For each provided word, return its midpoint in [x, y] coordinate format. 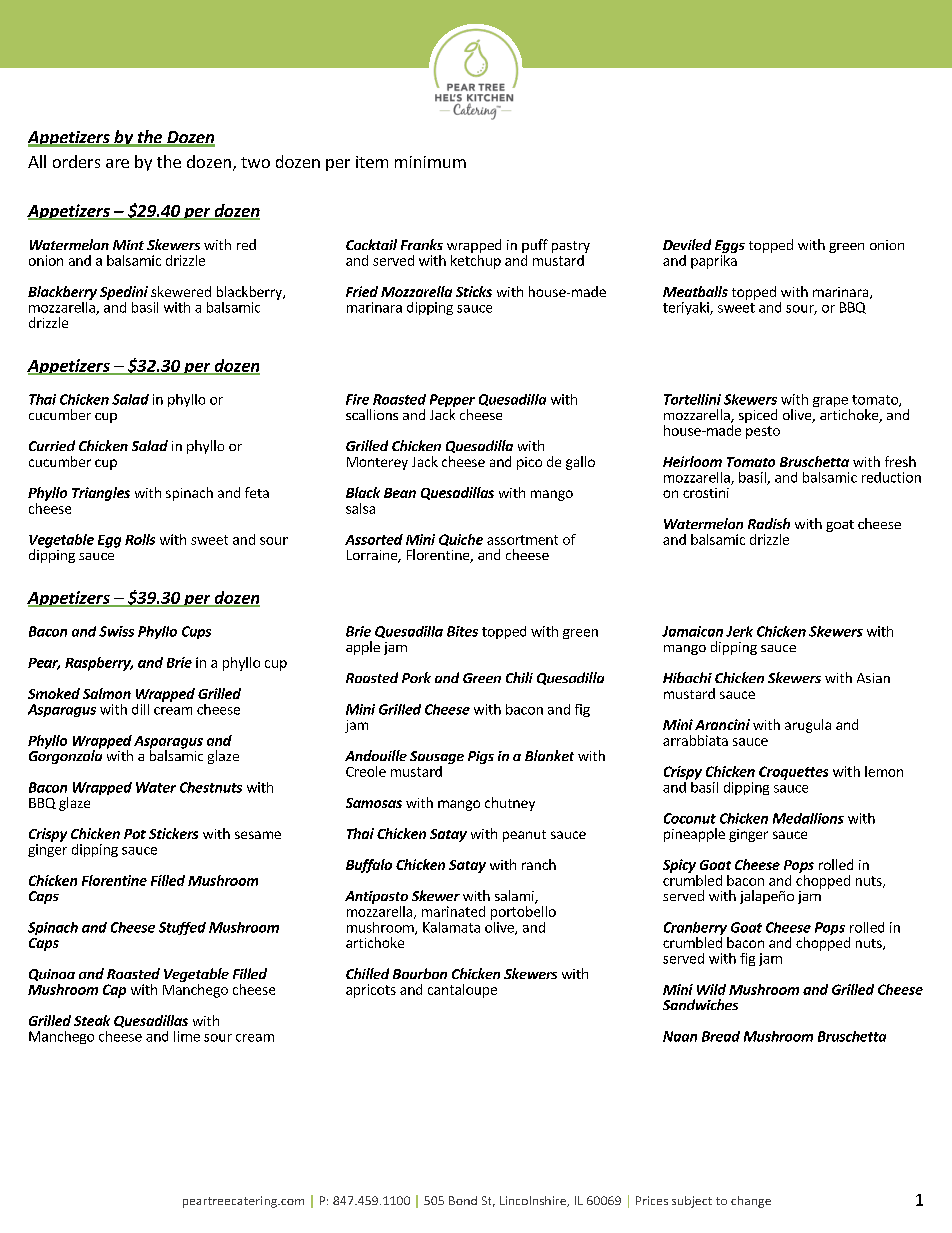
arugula [808, 726]
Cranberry [696, 930]
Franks [422, 244]
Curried [52, 445]
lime [187, 1036]
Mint [128, 245]
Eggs [730, 248]
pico [529, 463]
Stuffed [182, 928]
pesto [763, 432]
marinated [453, 911]
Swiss [116, 631]
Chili [519, 677]
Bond [463, 1200]
